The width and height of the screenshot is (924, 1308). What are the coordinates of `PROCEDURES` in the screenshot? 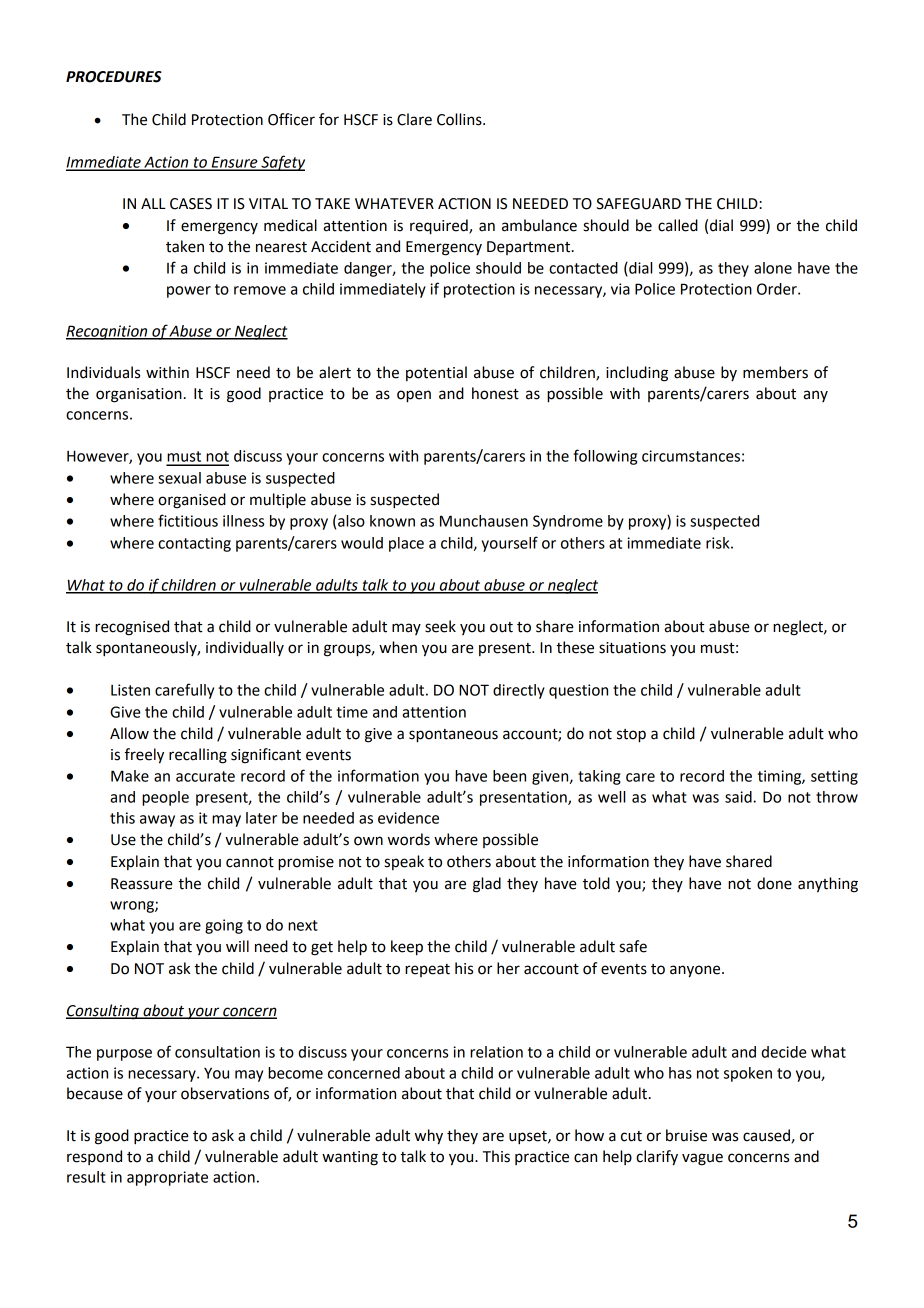 It's located at (114, 77).
